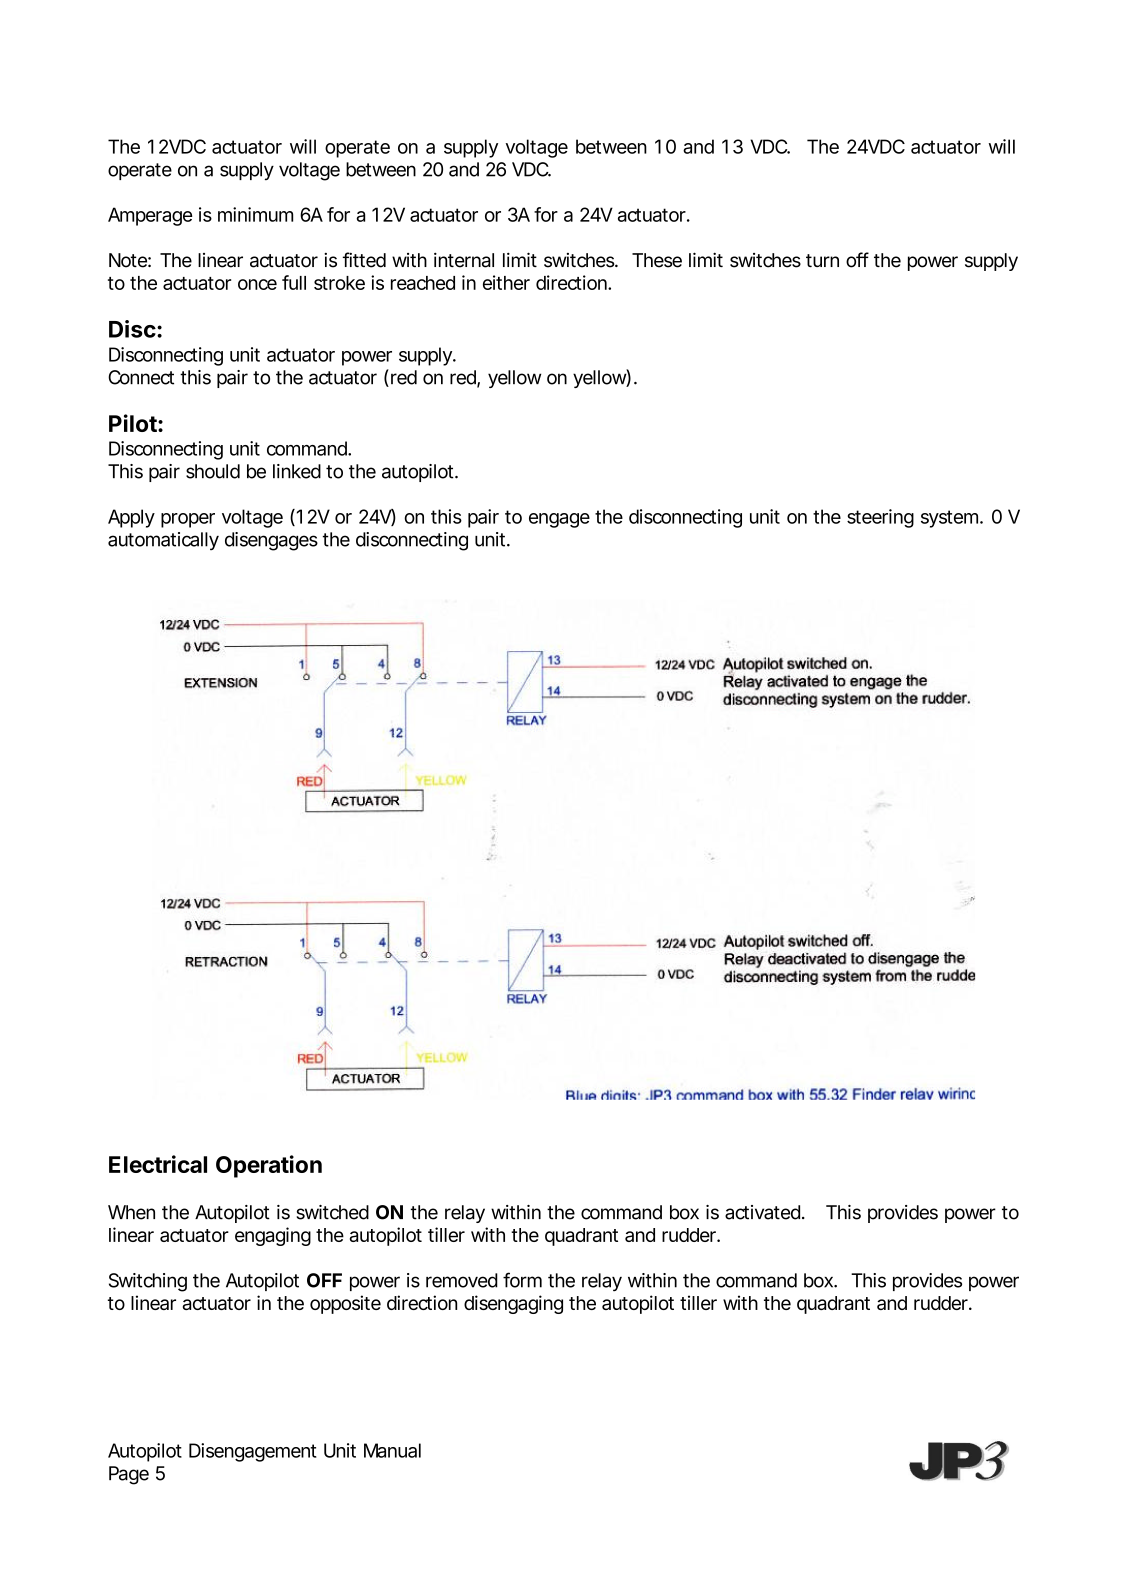 This screenshot has width=1126, height=1591. What do you see at coordinates (948, 519) in the screenshot?
I see `system` at bounding box center [948, 519].
